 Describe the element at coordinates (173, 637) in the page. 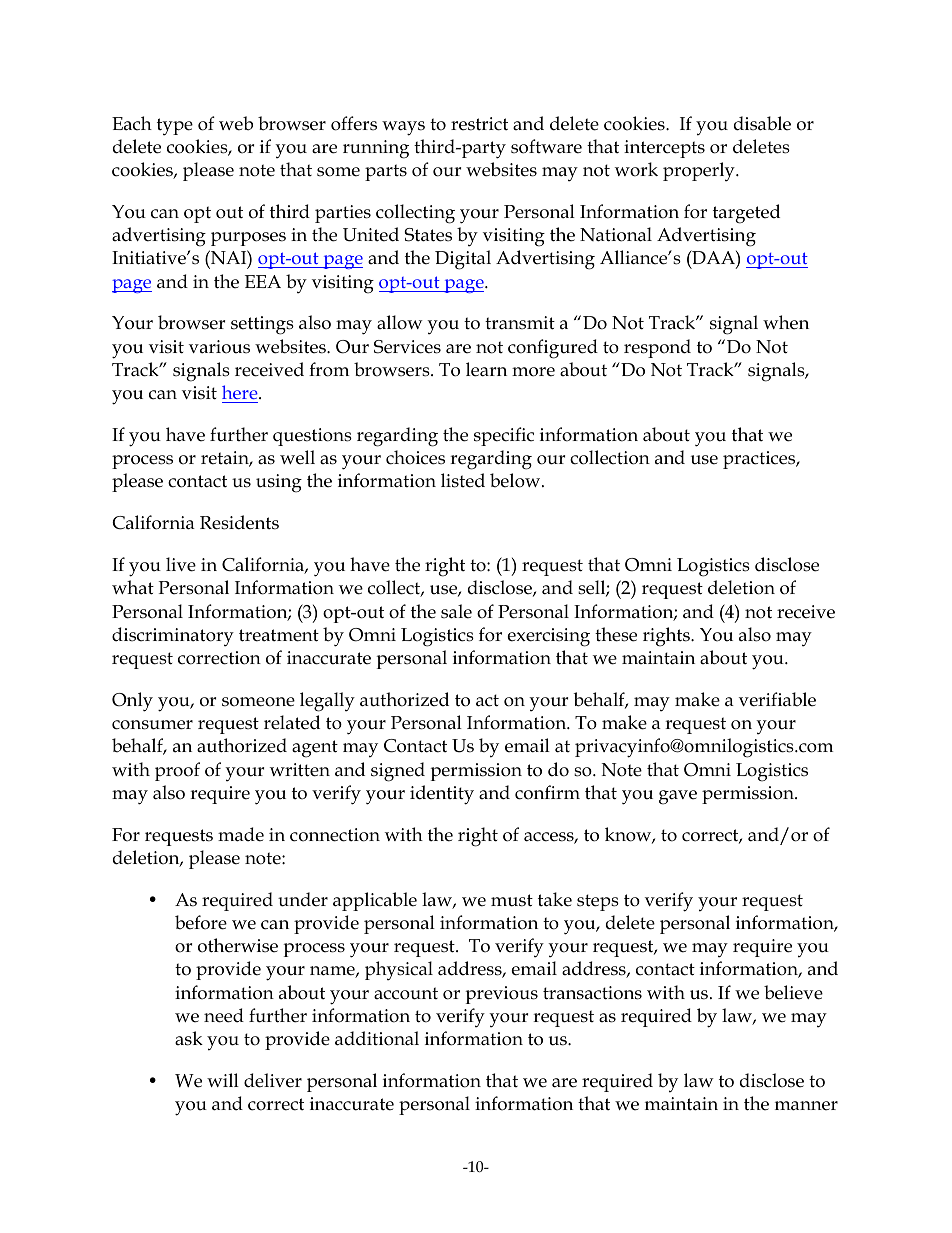

I see `discriminatory` at that location.
